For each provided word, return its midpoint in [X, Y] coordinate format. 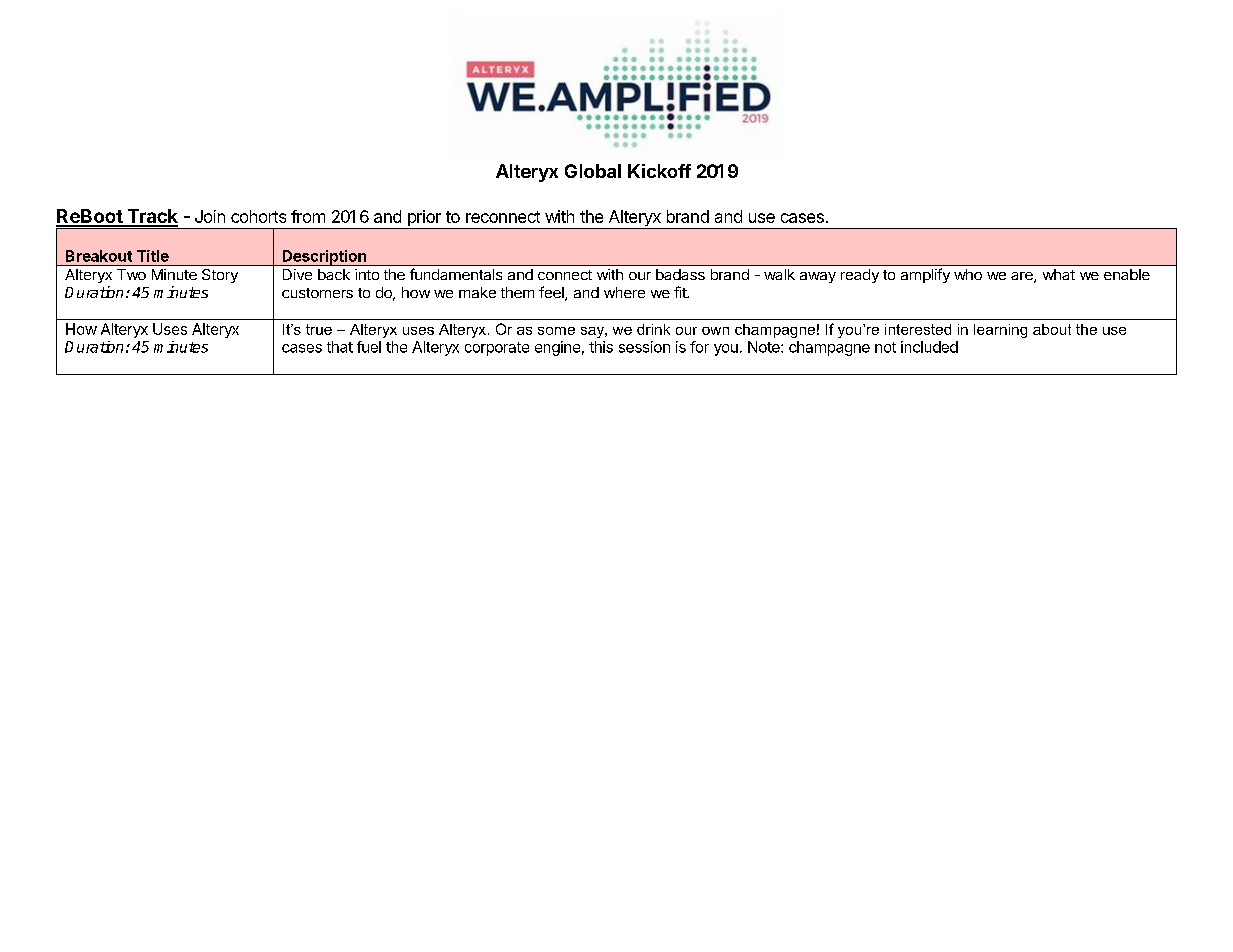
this [601, 347]
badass [680, 274]
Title [153, 256]
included [929, 347]
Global [593, 171]
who [968, 274]
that [340, 347]
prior [424, 219]
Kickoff [659, 171]
